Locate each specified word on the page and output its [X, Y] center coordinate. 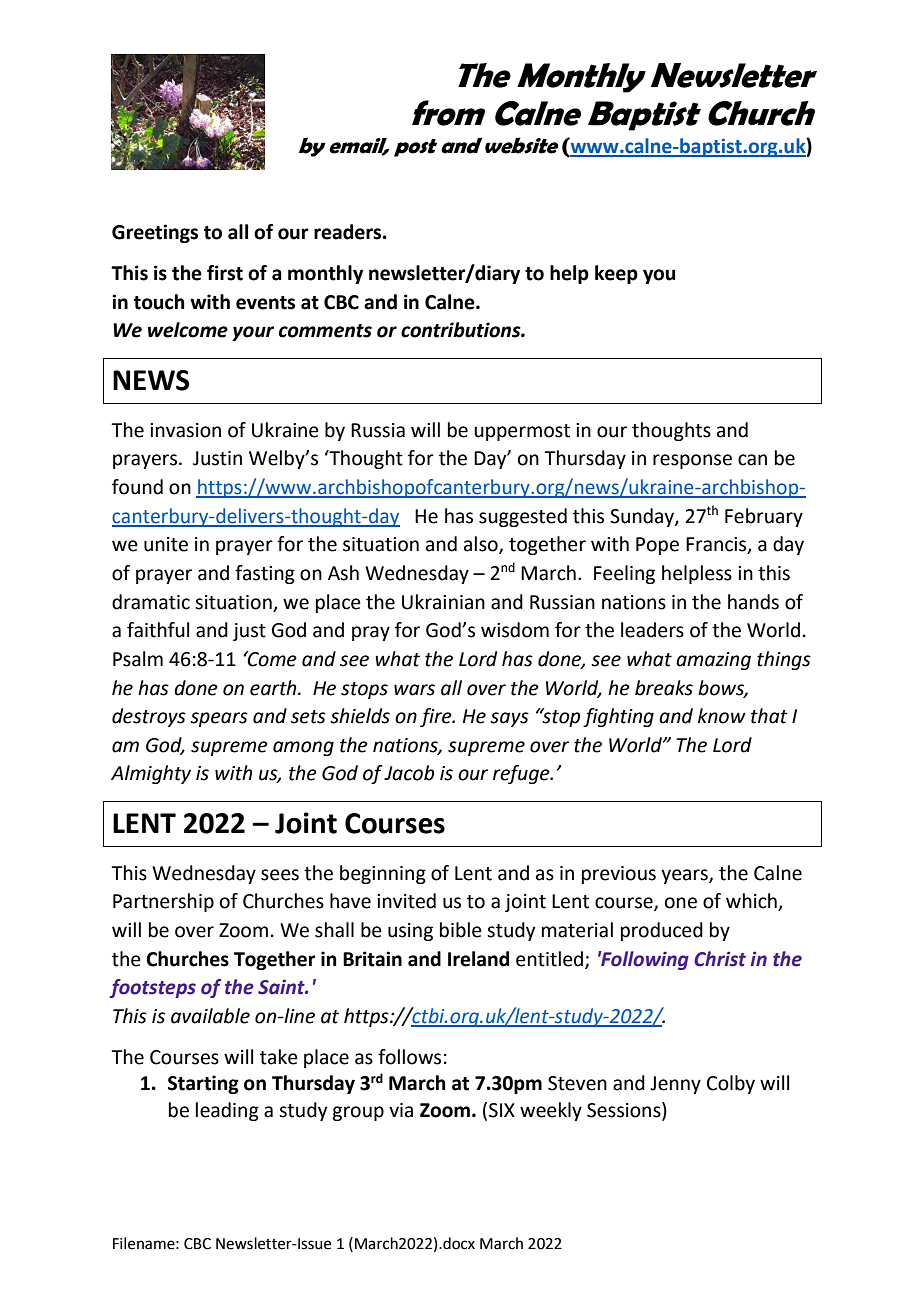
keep [616, 274]
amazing [713, 661]
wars [414, 690]
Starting [203, 1084]
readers [349, 232]
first [225, 273]
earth [274, 688]
